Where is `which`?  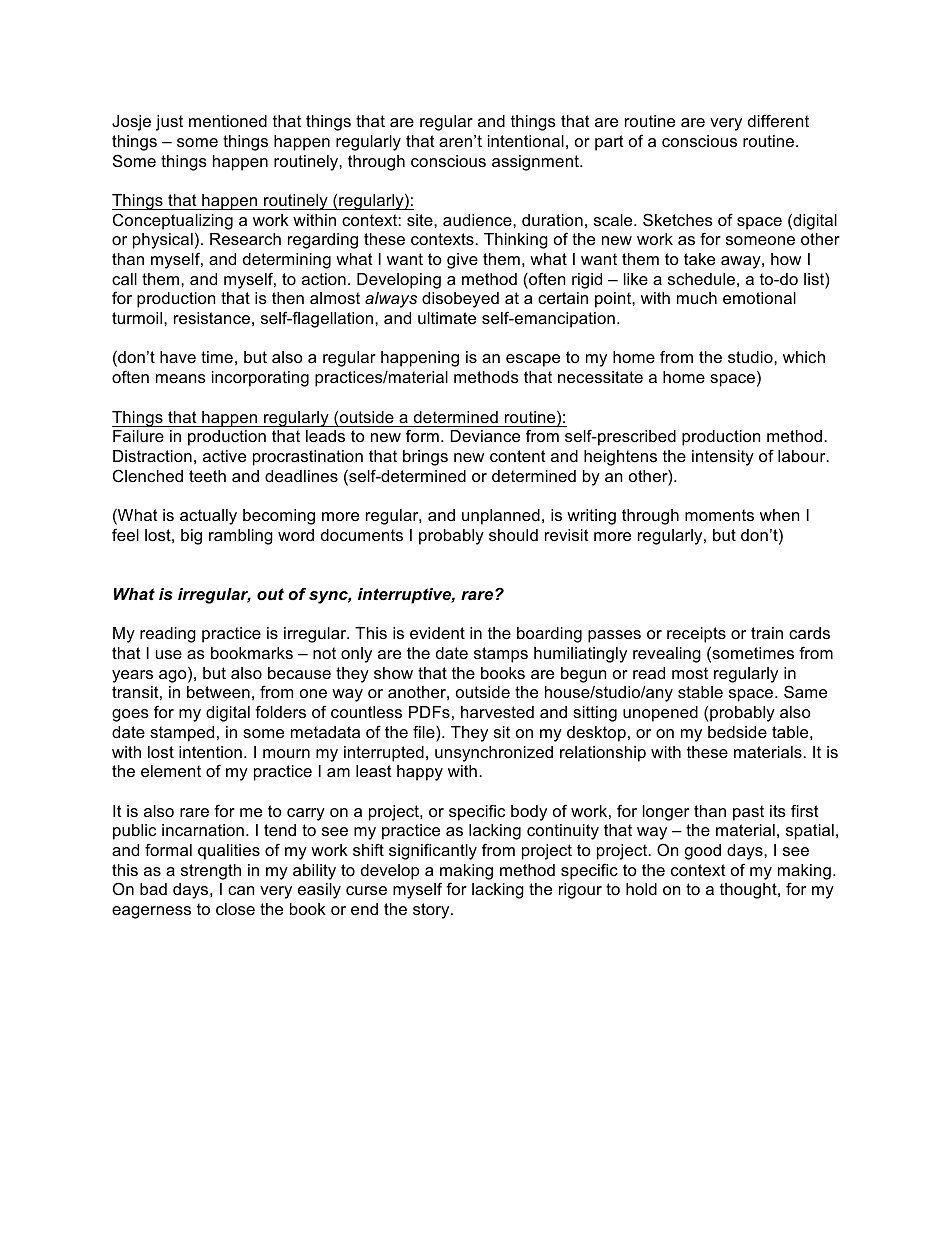
which is located at coordinates (804, 357).
